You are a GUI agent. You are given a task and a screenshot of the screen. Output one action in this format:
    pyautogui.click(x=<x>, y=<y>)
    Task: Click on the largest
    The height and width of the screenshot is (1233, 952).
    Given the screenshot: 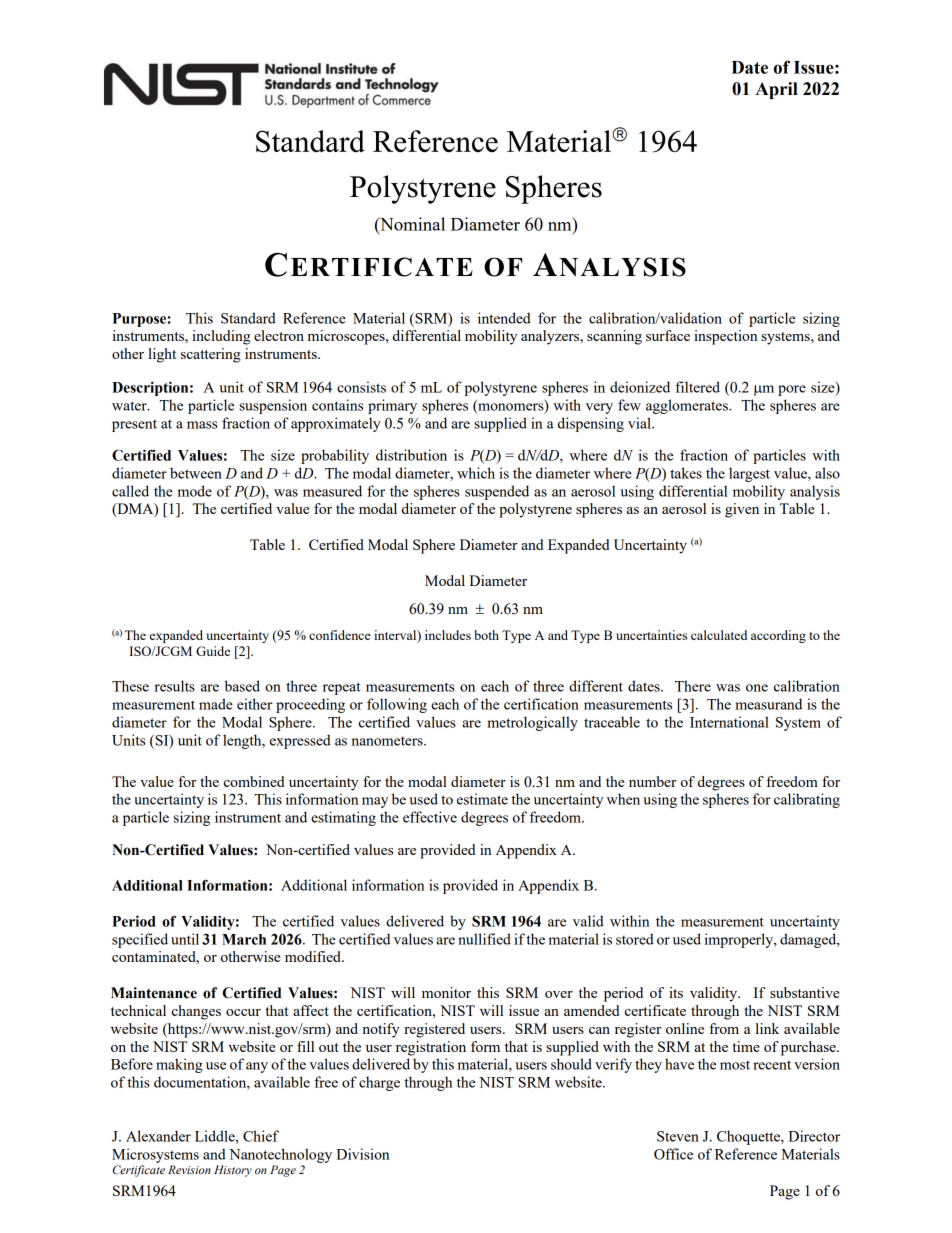 What is the action you would take?
    pyautogui.click(x=749, y=474)
